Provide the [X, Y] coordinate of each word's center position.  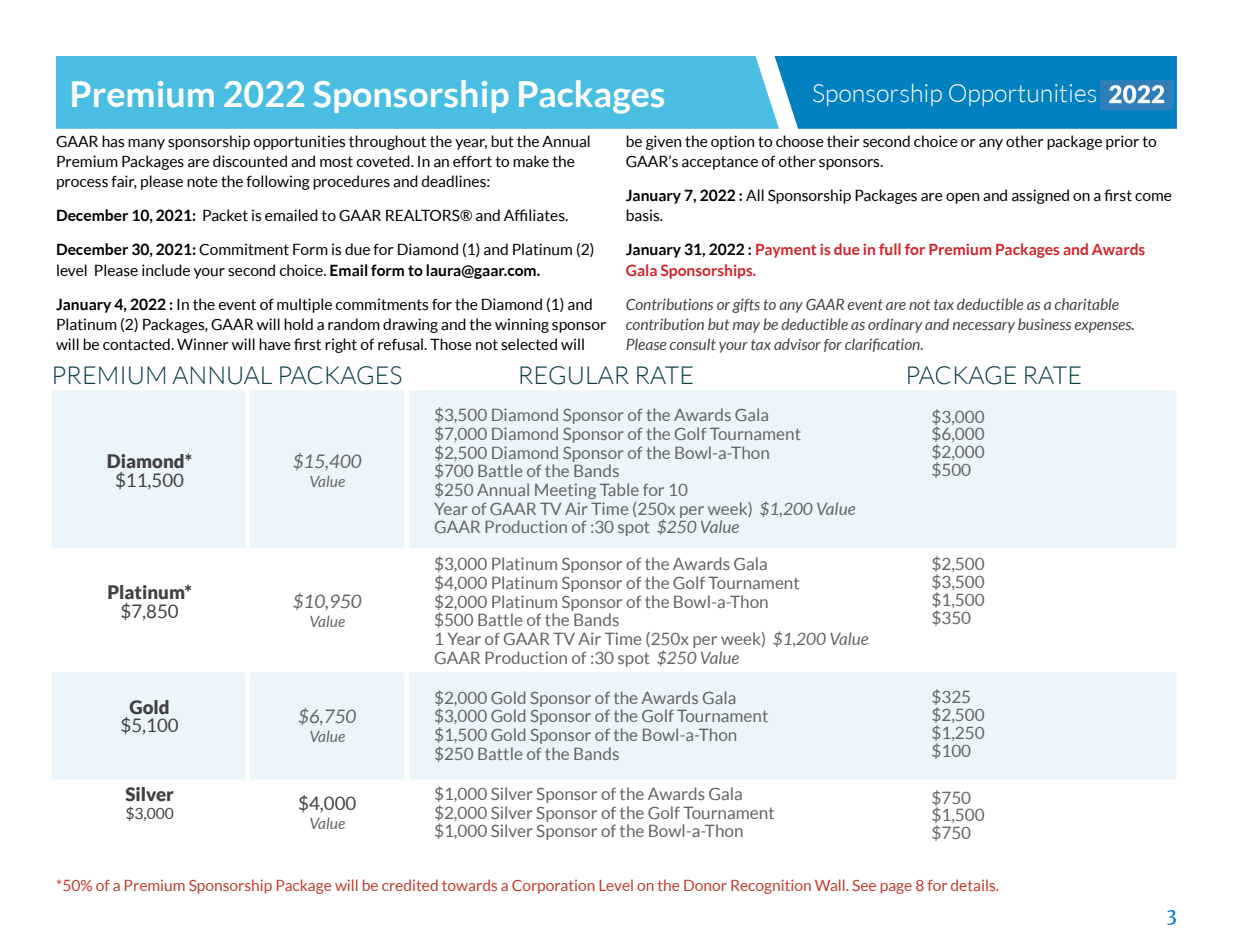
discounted [250, 161]
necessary [984, 327]
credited [410, 885]
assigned [1040, 196]
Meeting [565, 491]
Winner [203, 344]
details [974, 885]
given [663, 142]
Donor [705, 885]
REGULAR [574, 375]
